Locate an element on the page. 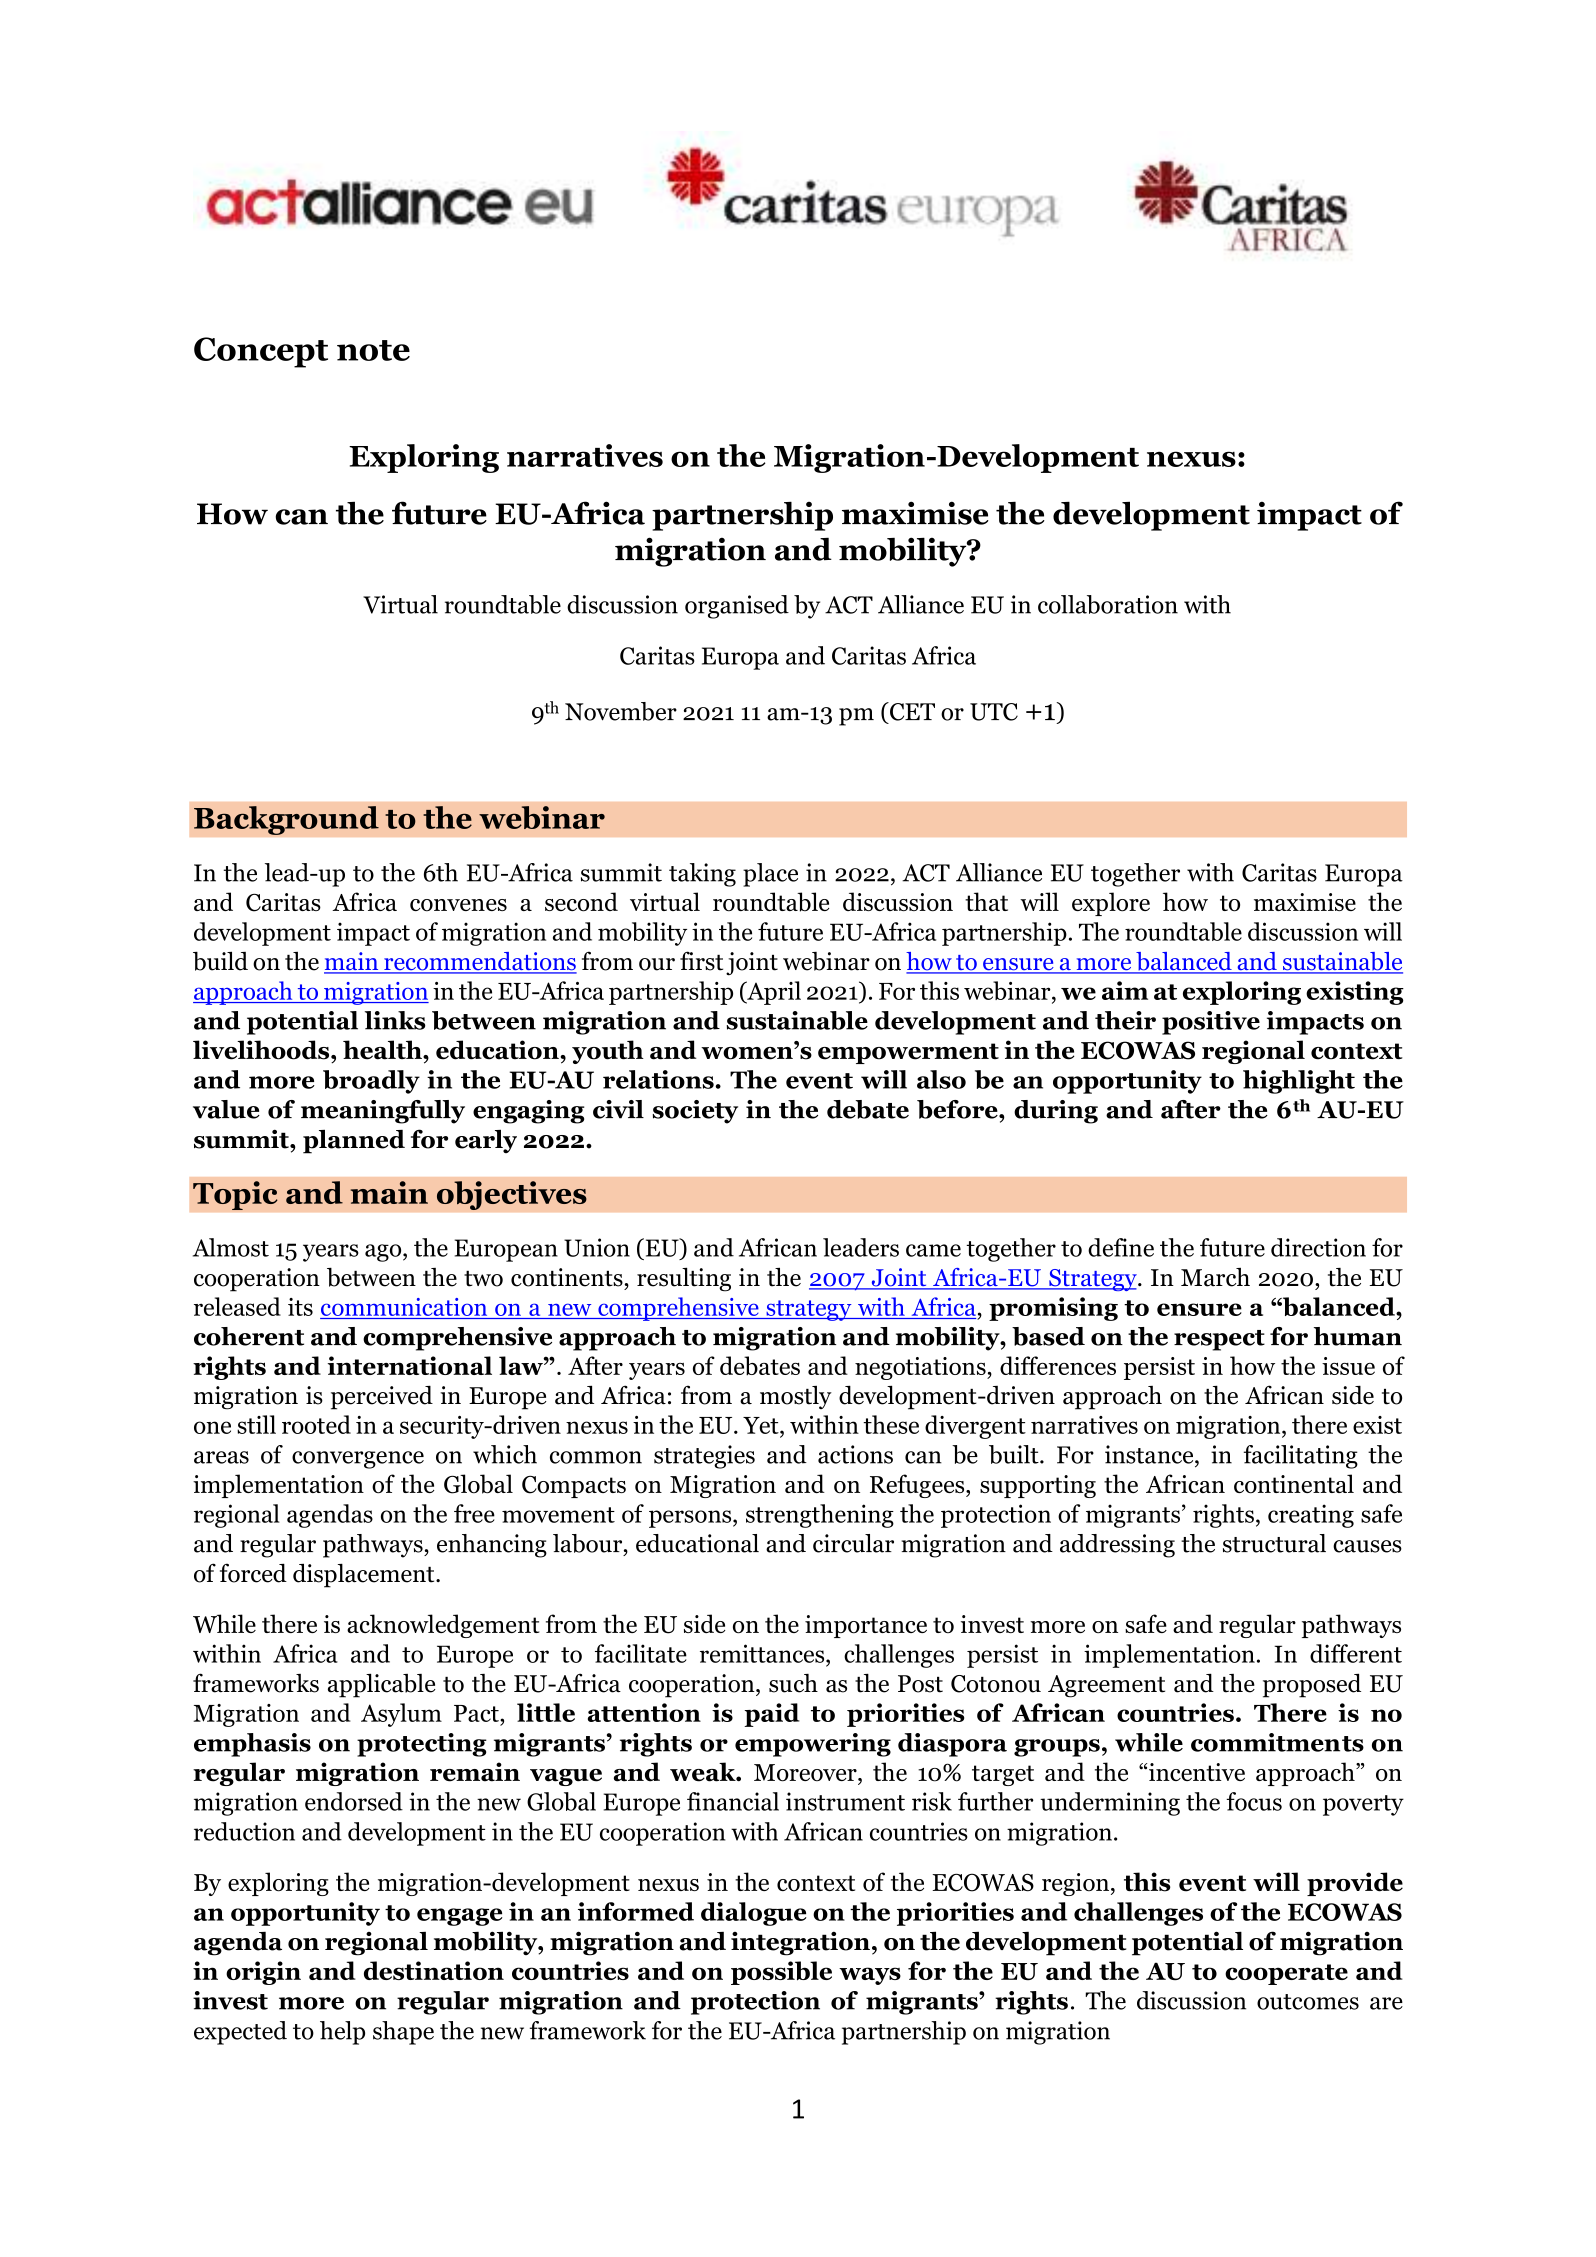 This document has width=1596, height=2257. explore is located at coordinates (1111, 904).
